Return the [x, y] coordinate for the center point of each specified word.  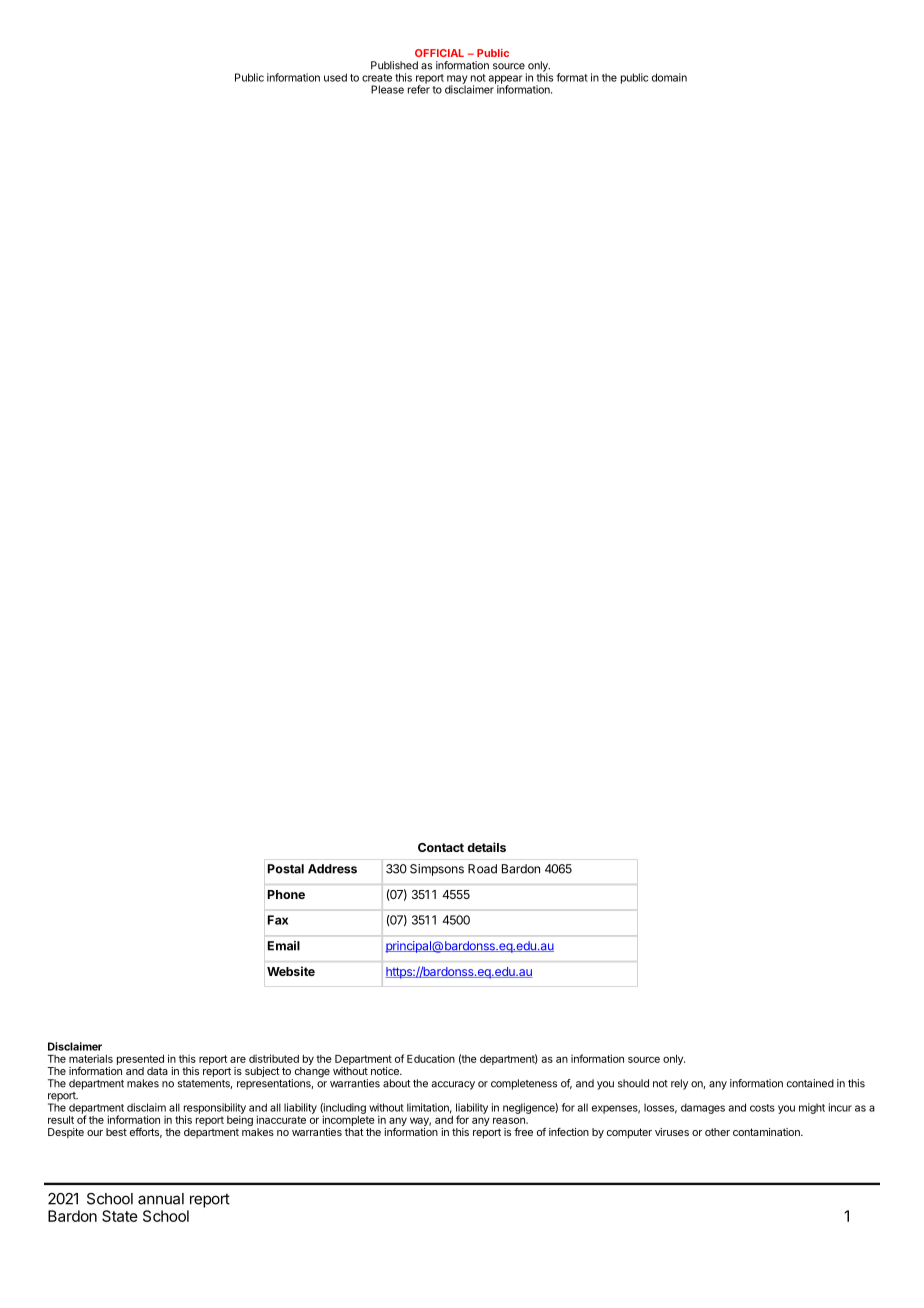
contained [810, 1083]
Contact [441, 847]
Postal [286, 869]
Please [387, 89]
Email [284, 946]
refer [419, 88]
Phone [286, 894]
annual [161, 1199]
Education [431, 1058]
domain [669, 77]
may [457, 80]
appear [505, 80]
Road [482, 869]
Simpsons [437, 870]
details [486, 847]
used [335, 77]
